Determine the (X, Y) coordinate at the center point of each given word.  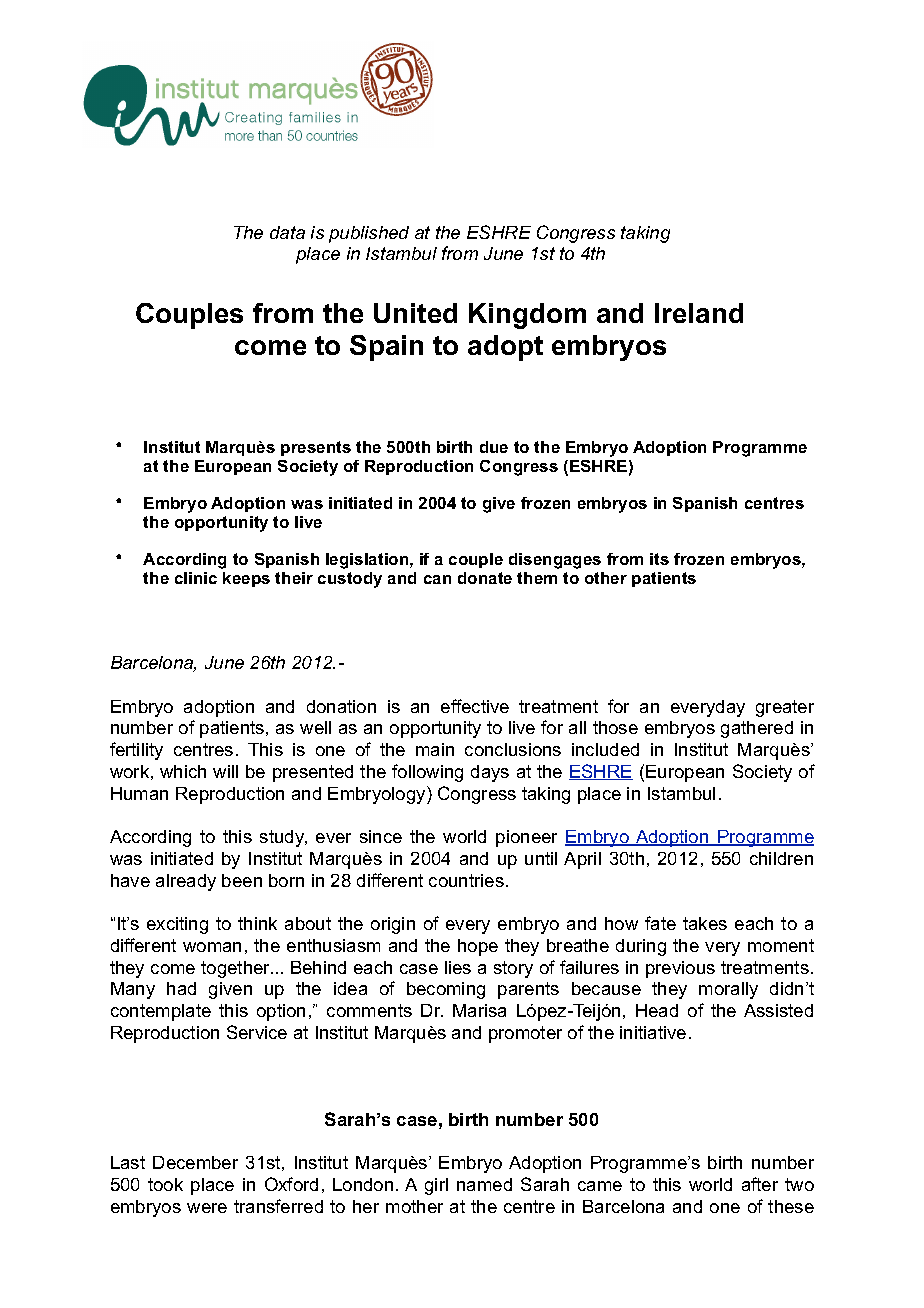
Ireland (699, 313)
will (225, 771)
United (415, 313)
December (195, 1162)
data (287, 232)
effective (475, 706)
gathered (757, 729)
